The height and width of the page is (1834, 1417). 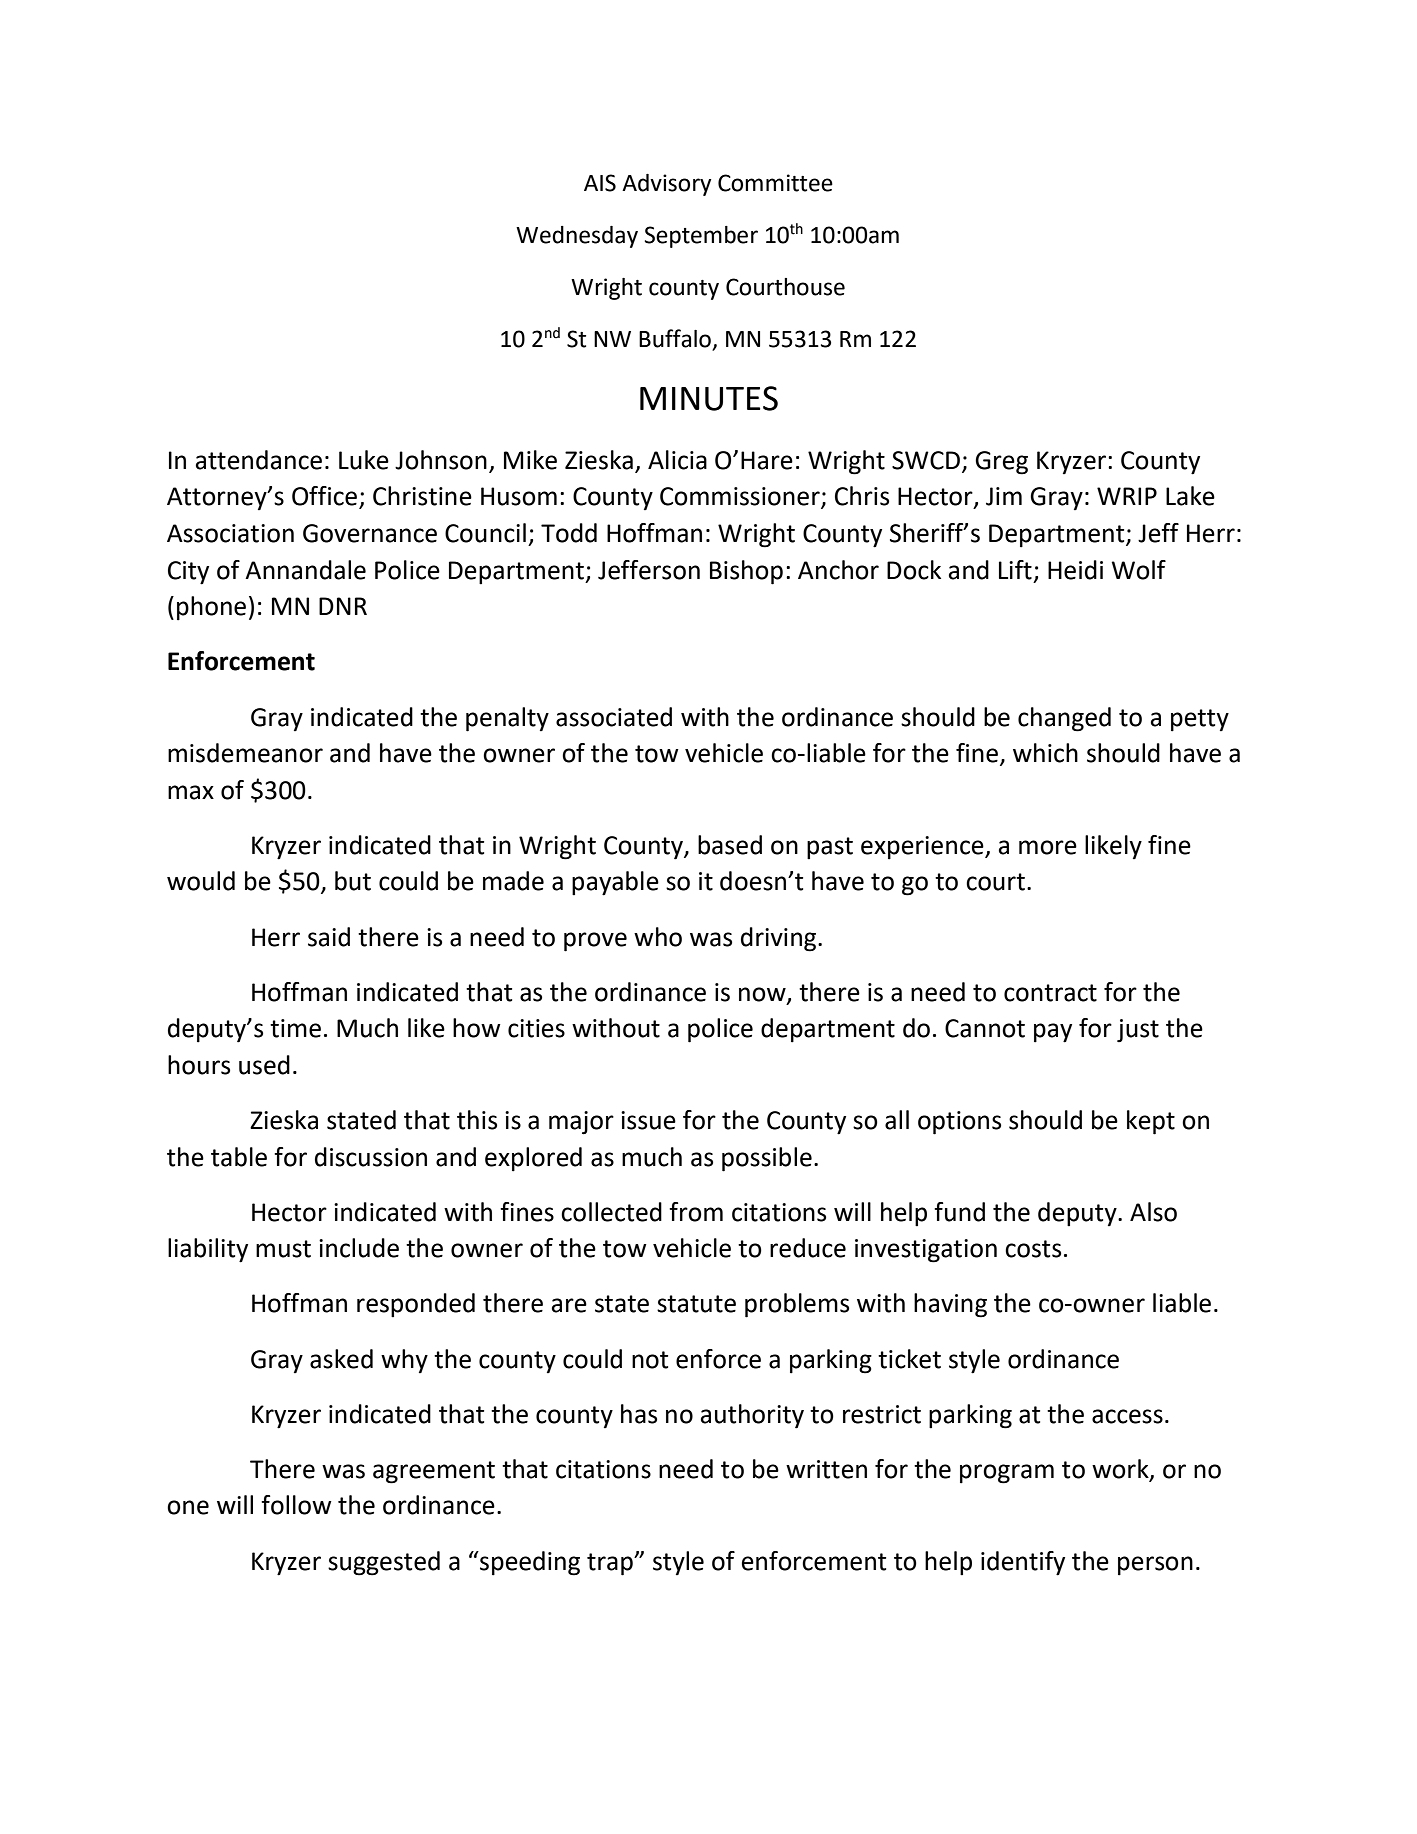 What do you see at coordinates (775, 183) in the page?
I see `Committee` at bounding box center [775, 183].
